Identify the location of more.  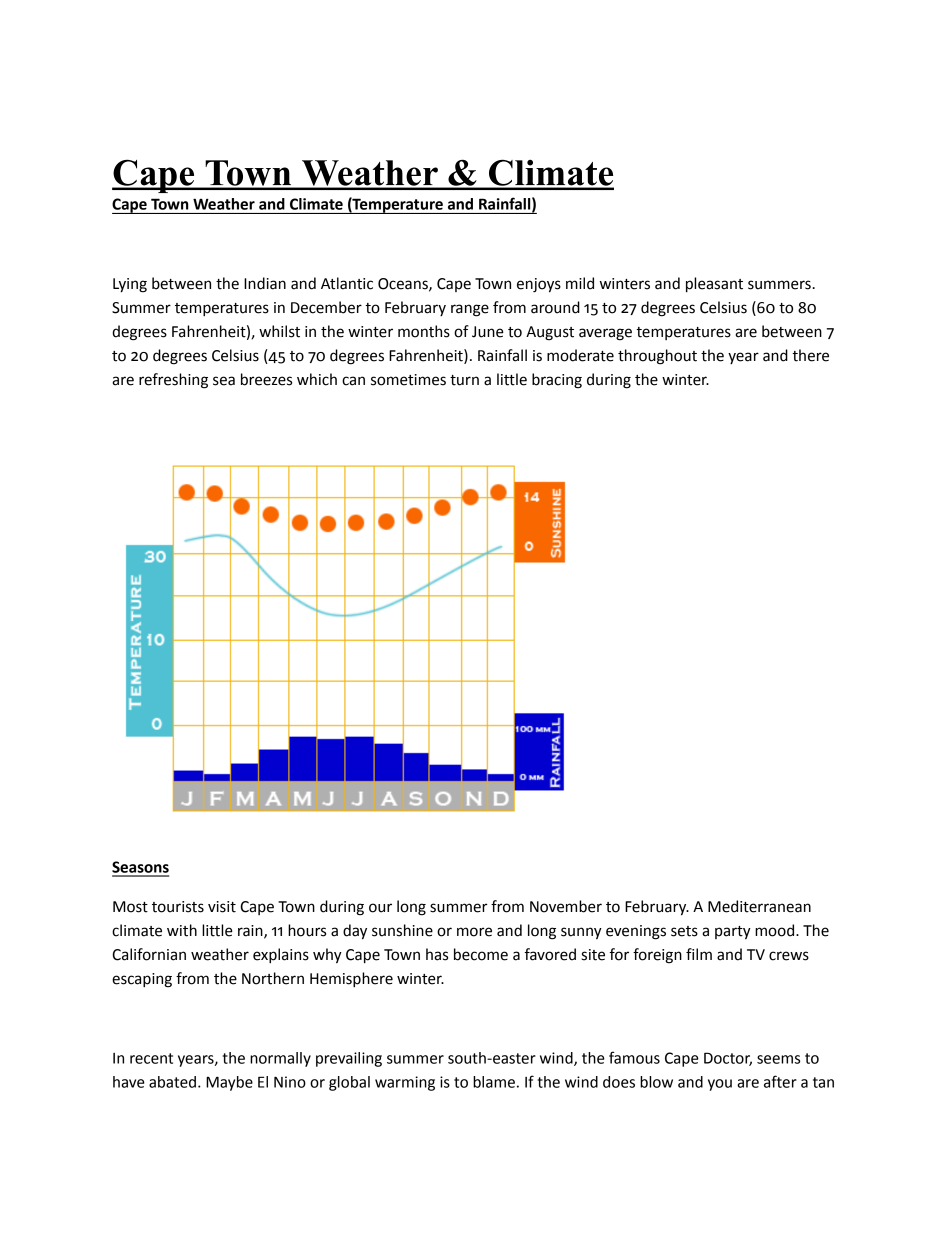
(474, 932).
